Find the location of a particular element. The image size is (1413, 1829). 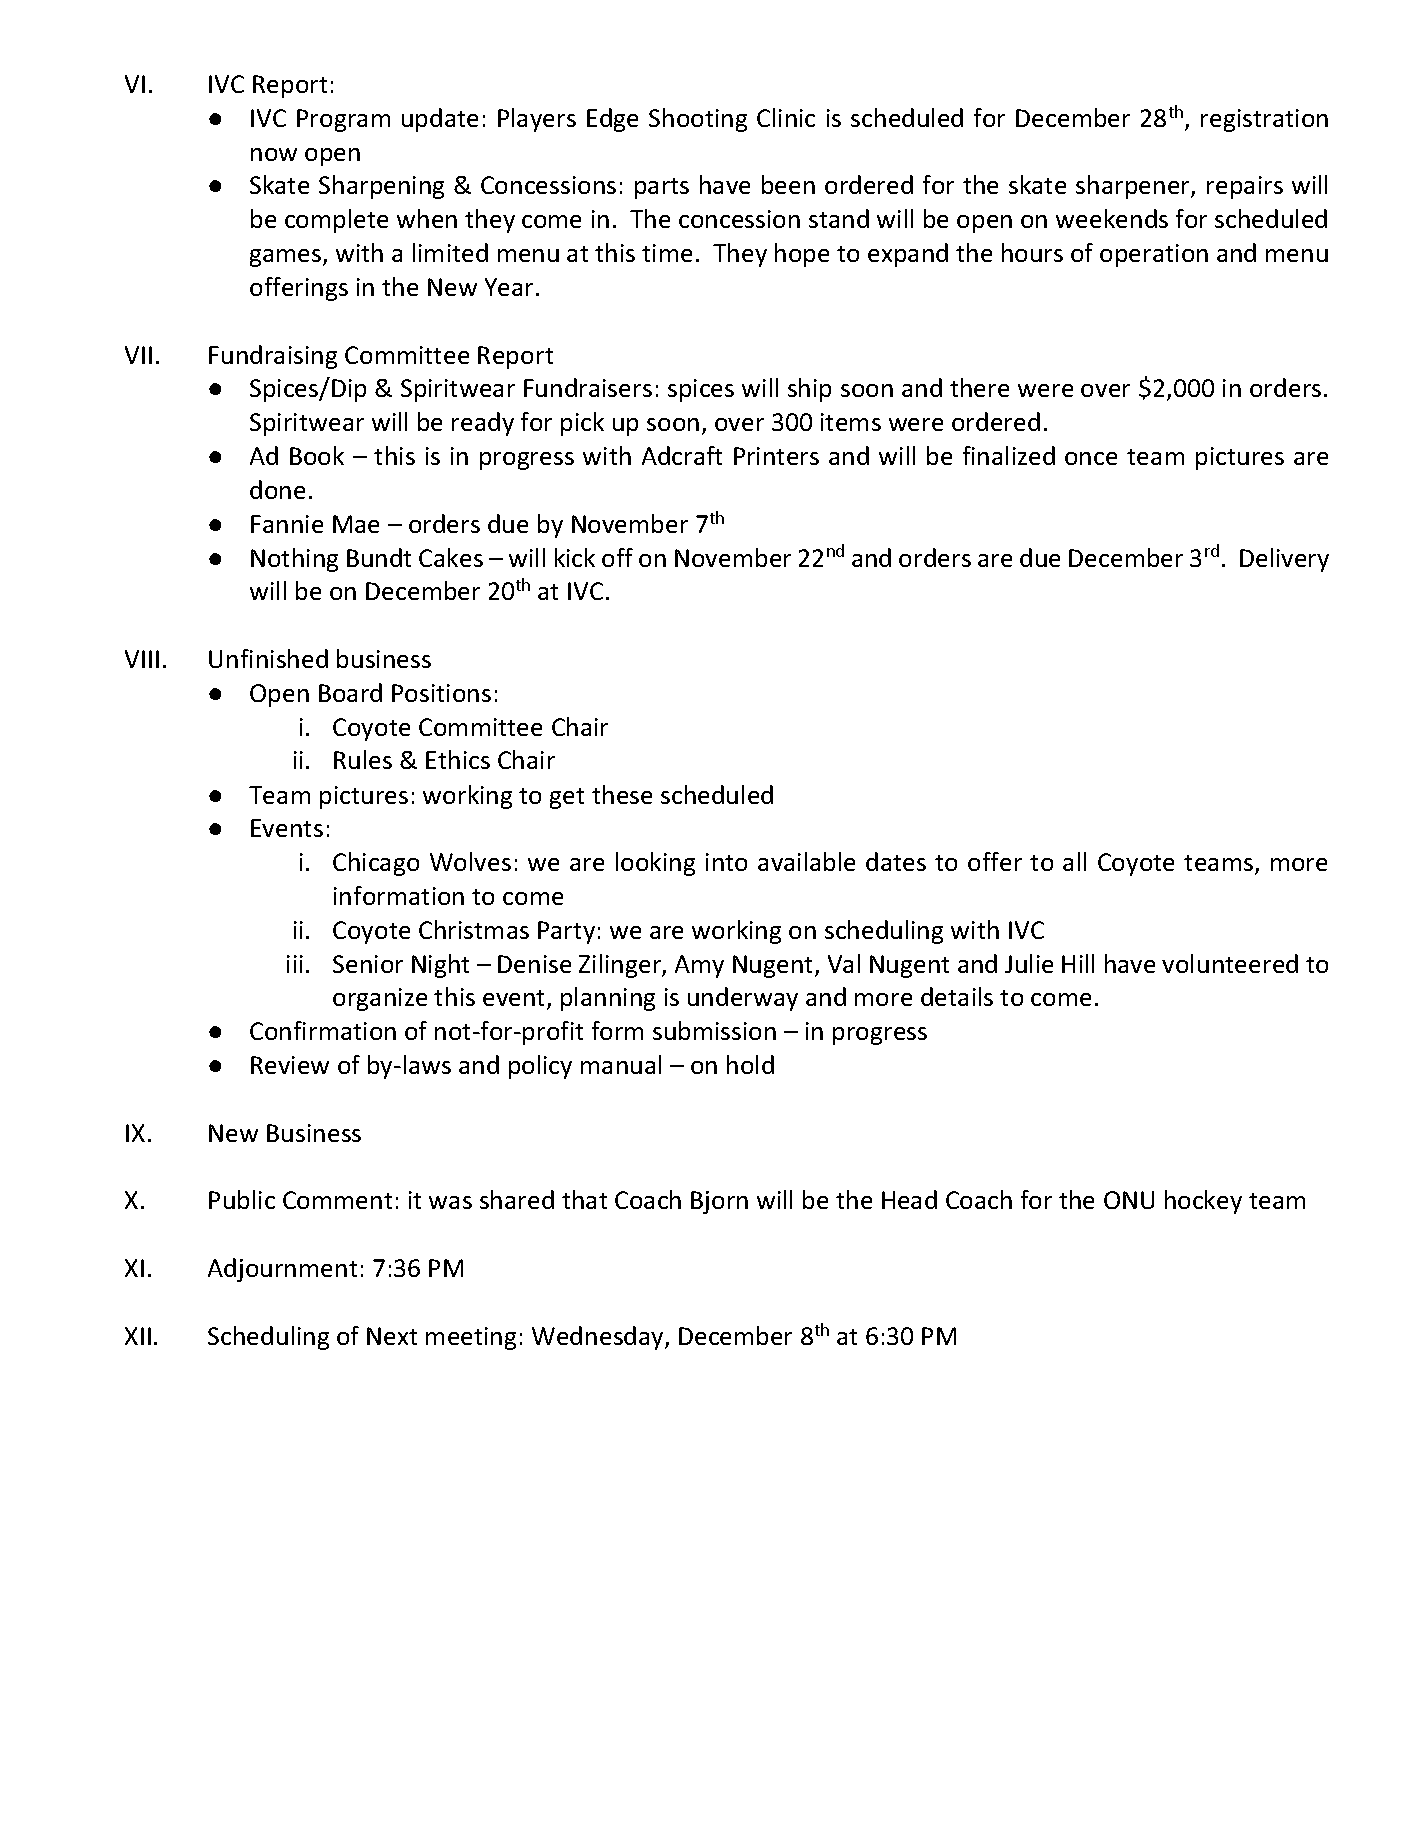

kick is located at coordinates (575, 557).
